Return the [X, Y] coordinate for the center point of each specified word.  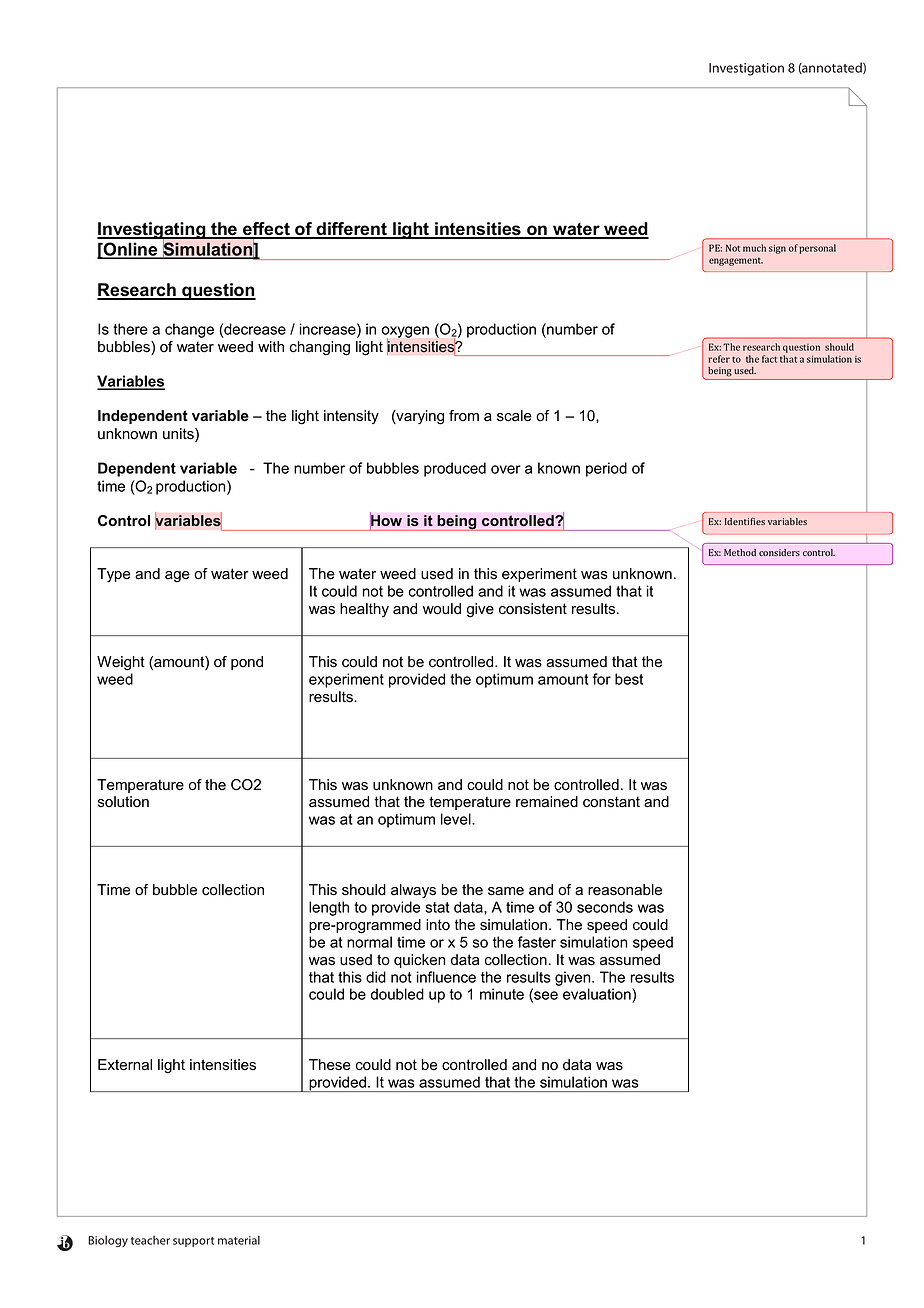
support [193, 1242]
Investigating [152, 231]
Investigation [746, 69]
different [352, 230]
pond [247, 663]
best [629, 679]
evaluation [598, 995]
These [330, 1065]
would [442, 609]
